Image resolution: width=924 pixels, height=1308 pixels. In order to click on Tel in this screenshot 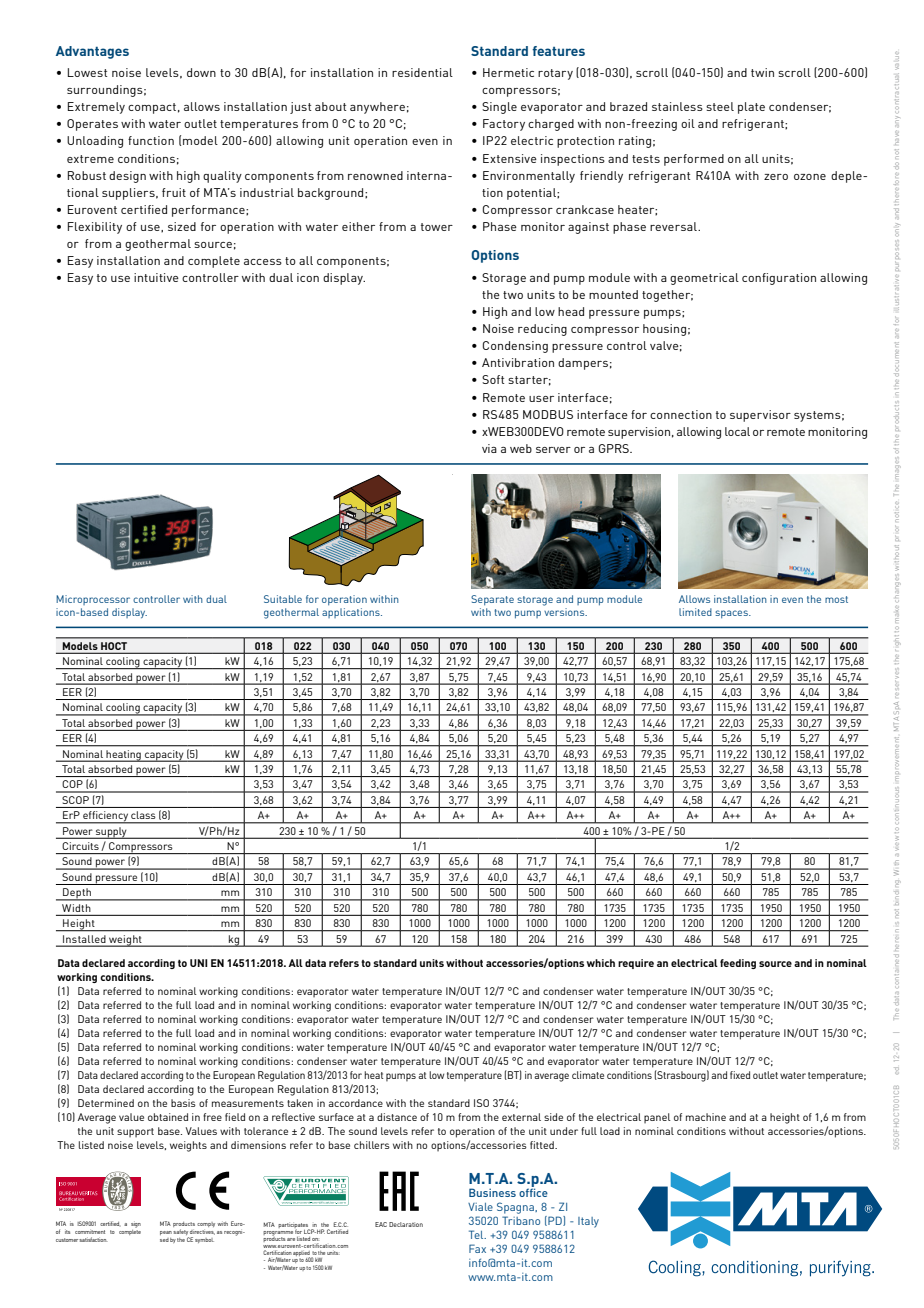, I will do `click(477, 1234)`.
